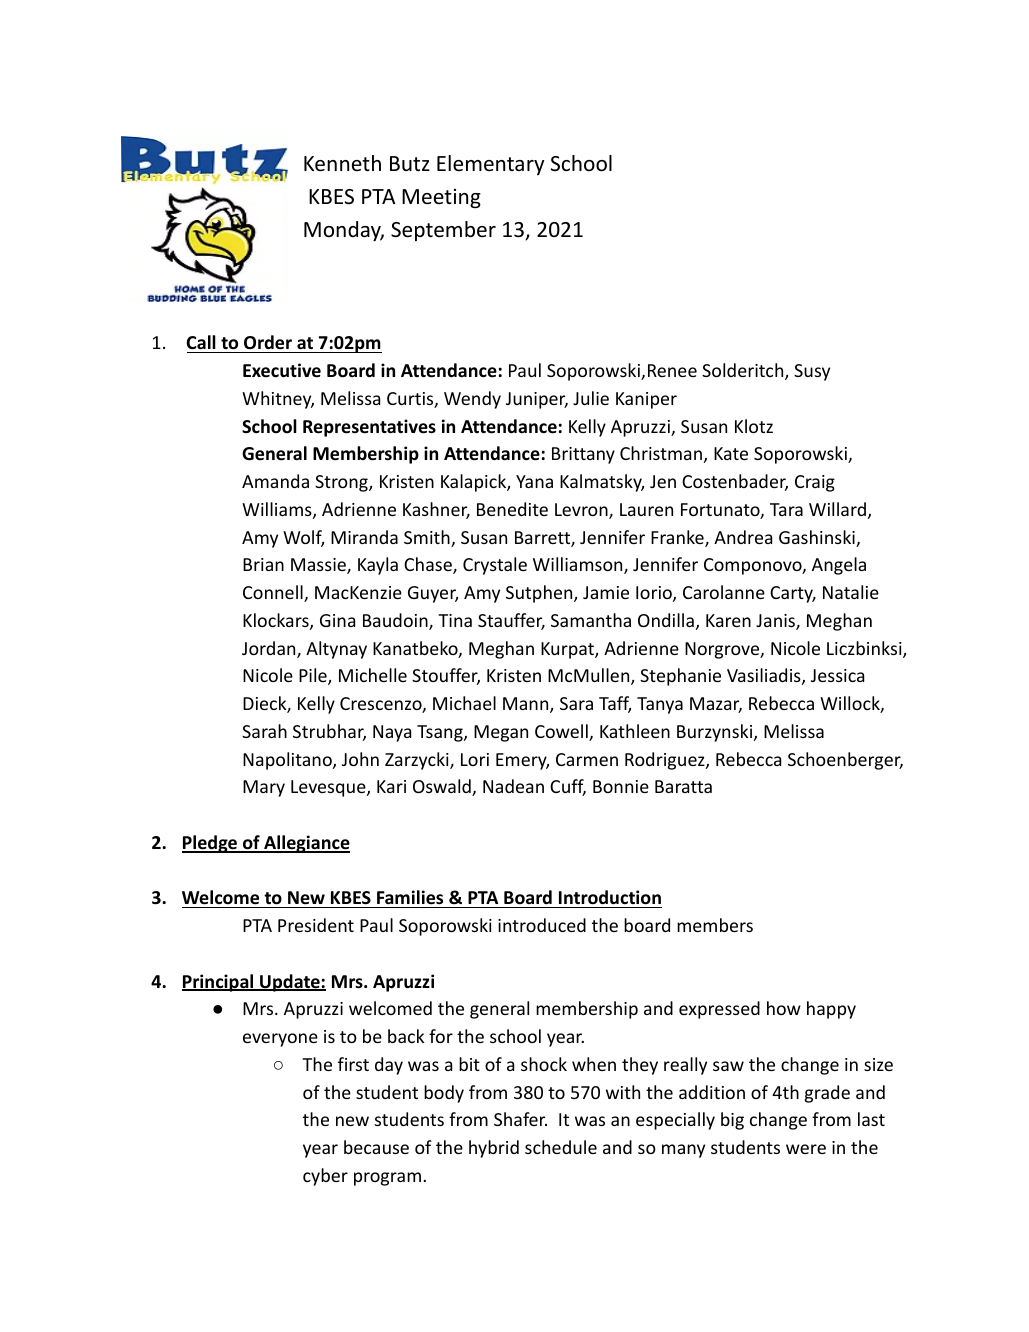 This screenshot has width=1029, height=1332. I want to click on Kenneth, so click(342, 163).
